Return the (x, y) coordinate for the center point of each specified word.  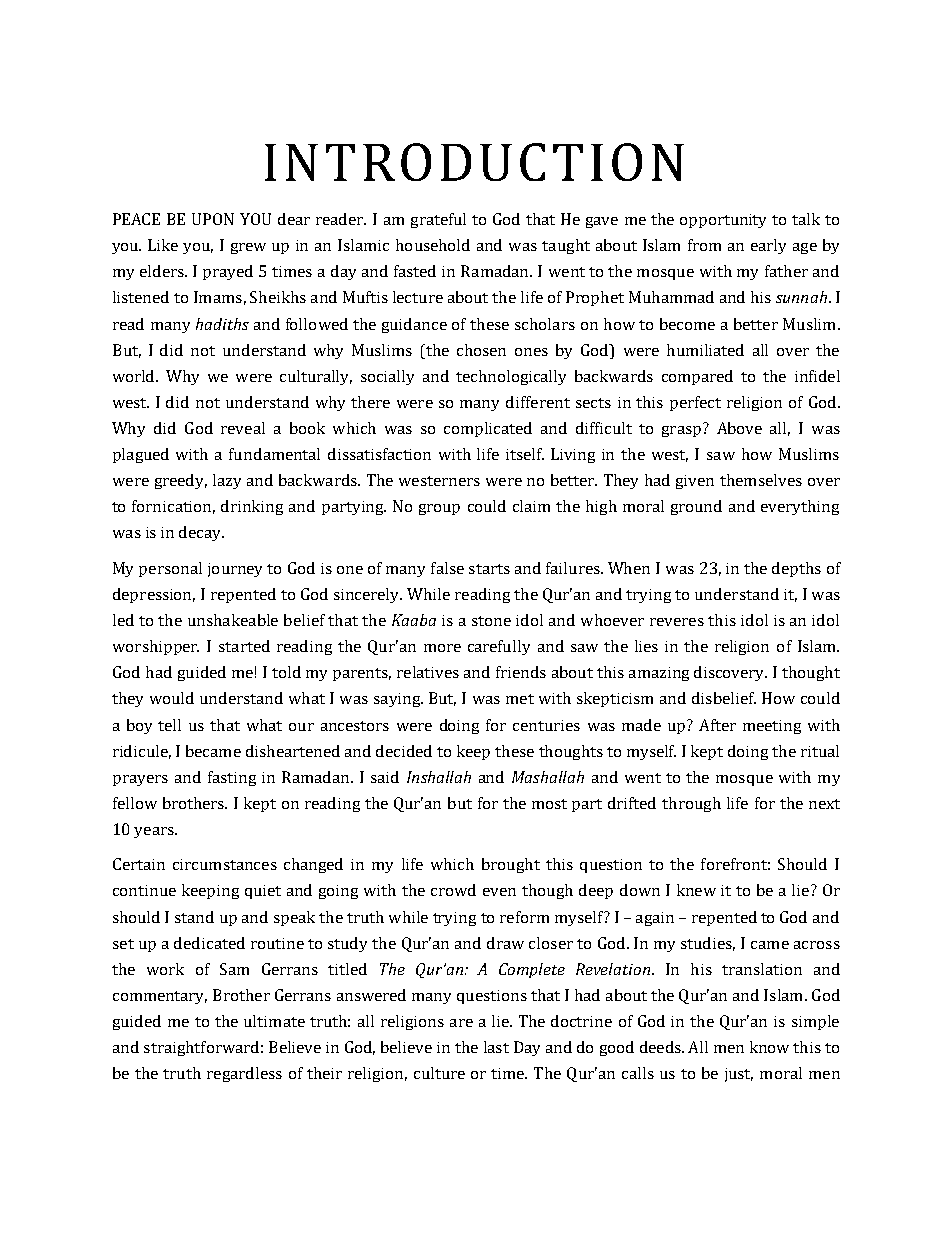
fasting (232, 778)
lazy (227, 481)
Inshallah (439, 777)
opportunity (723, 221)
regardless (244, 1074)
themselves (761, 480)
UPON (213, 219)
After (717, 725)
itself (525, 454)
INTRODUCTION (474, 162)
